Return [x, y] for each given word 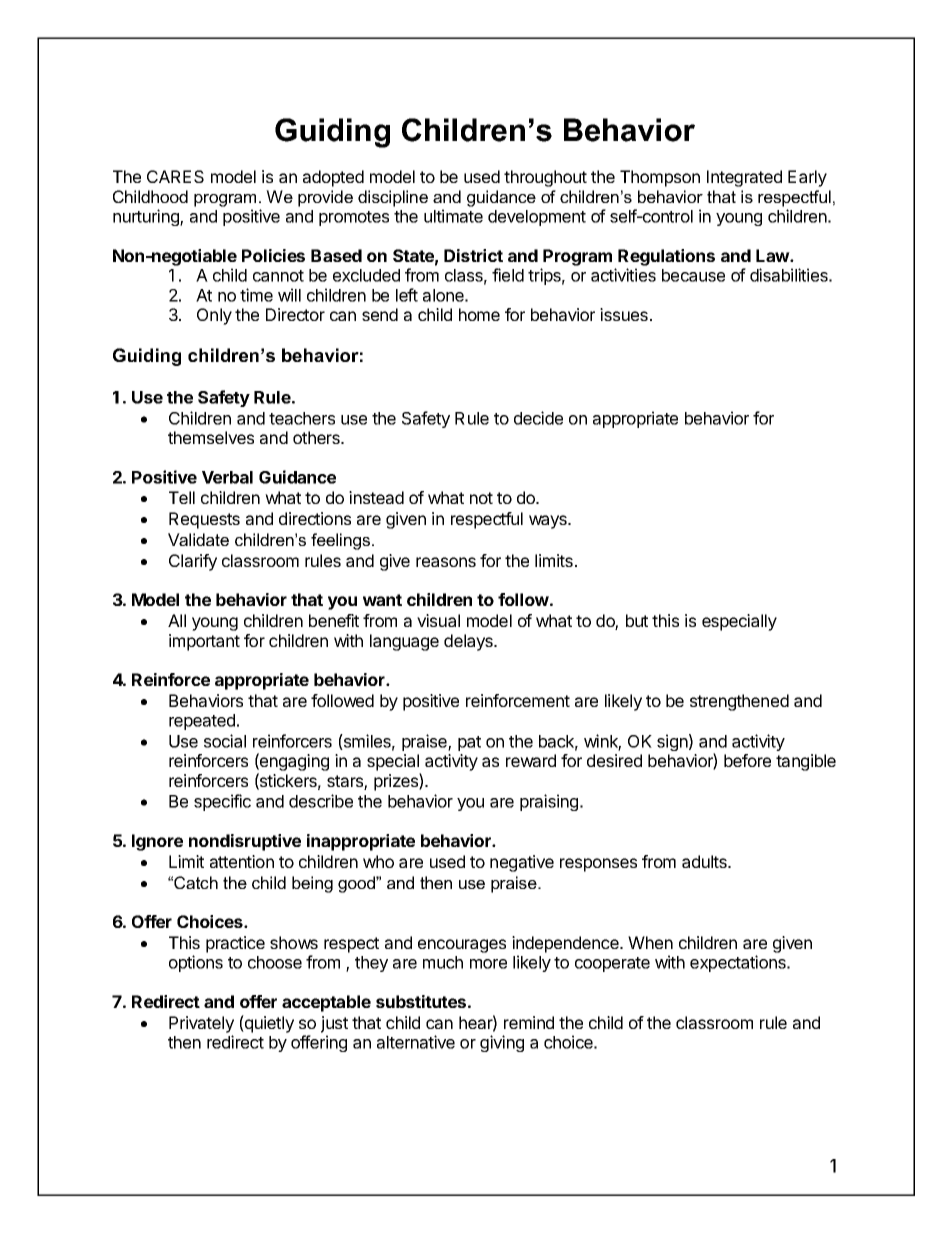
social [225, 741]
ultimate [453, 216]
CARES [175, 176]
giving [502, 1043]
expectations [739, 963]
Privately [201, 1024]
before [747, 760]
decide [538, 418]
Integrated [744, 178]
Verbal [227, 477]
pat [469, 743]
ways [549, 522]
